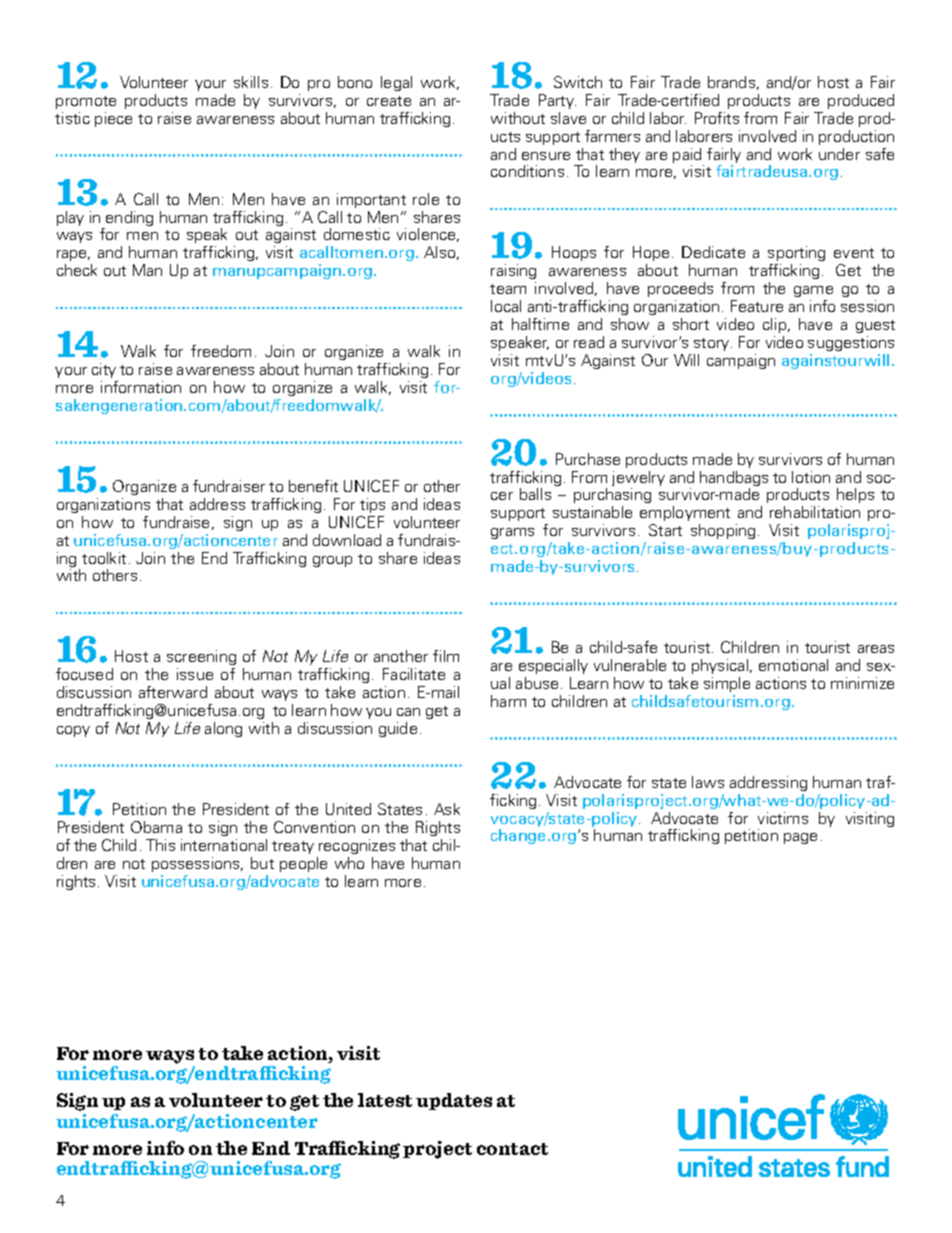  What do you see at coordinates (86, 102) in the screenshot?
I see `promote` at bounding box center [86, 102].
